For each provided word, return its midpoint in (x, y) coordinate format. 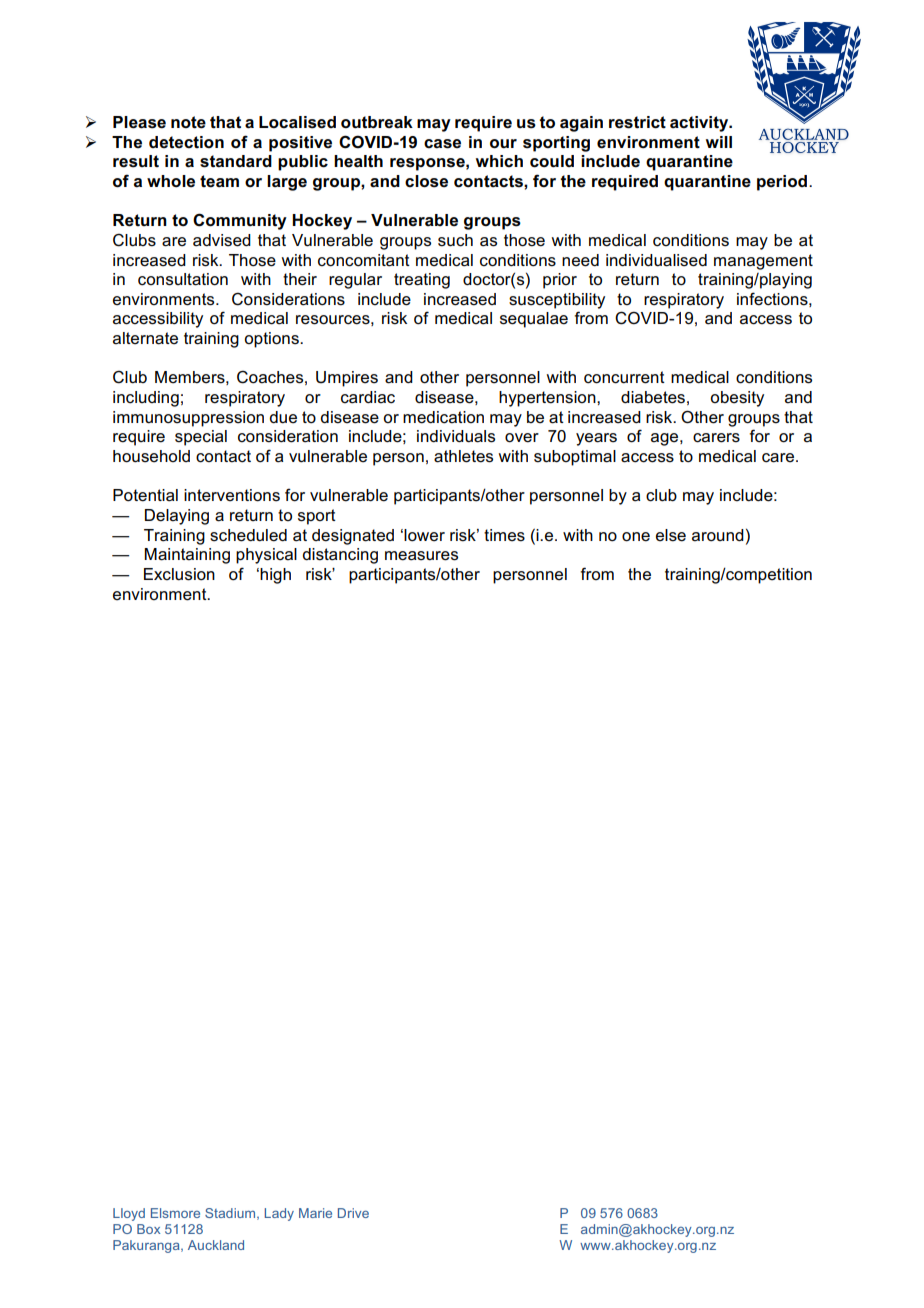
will (719, 142)
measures (421, 556)
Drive (353, 1213)
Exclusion (179, 574)
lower (424, 535)
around (718, 535)
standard (236, 161)
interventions (232, 495)
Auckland (216, 1245)
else (671, 535)
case (442, 144)
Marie (315, 1213)
